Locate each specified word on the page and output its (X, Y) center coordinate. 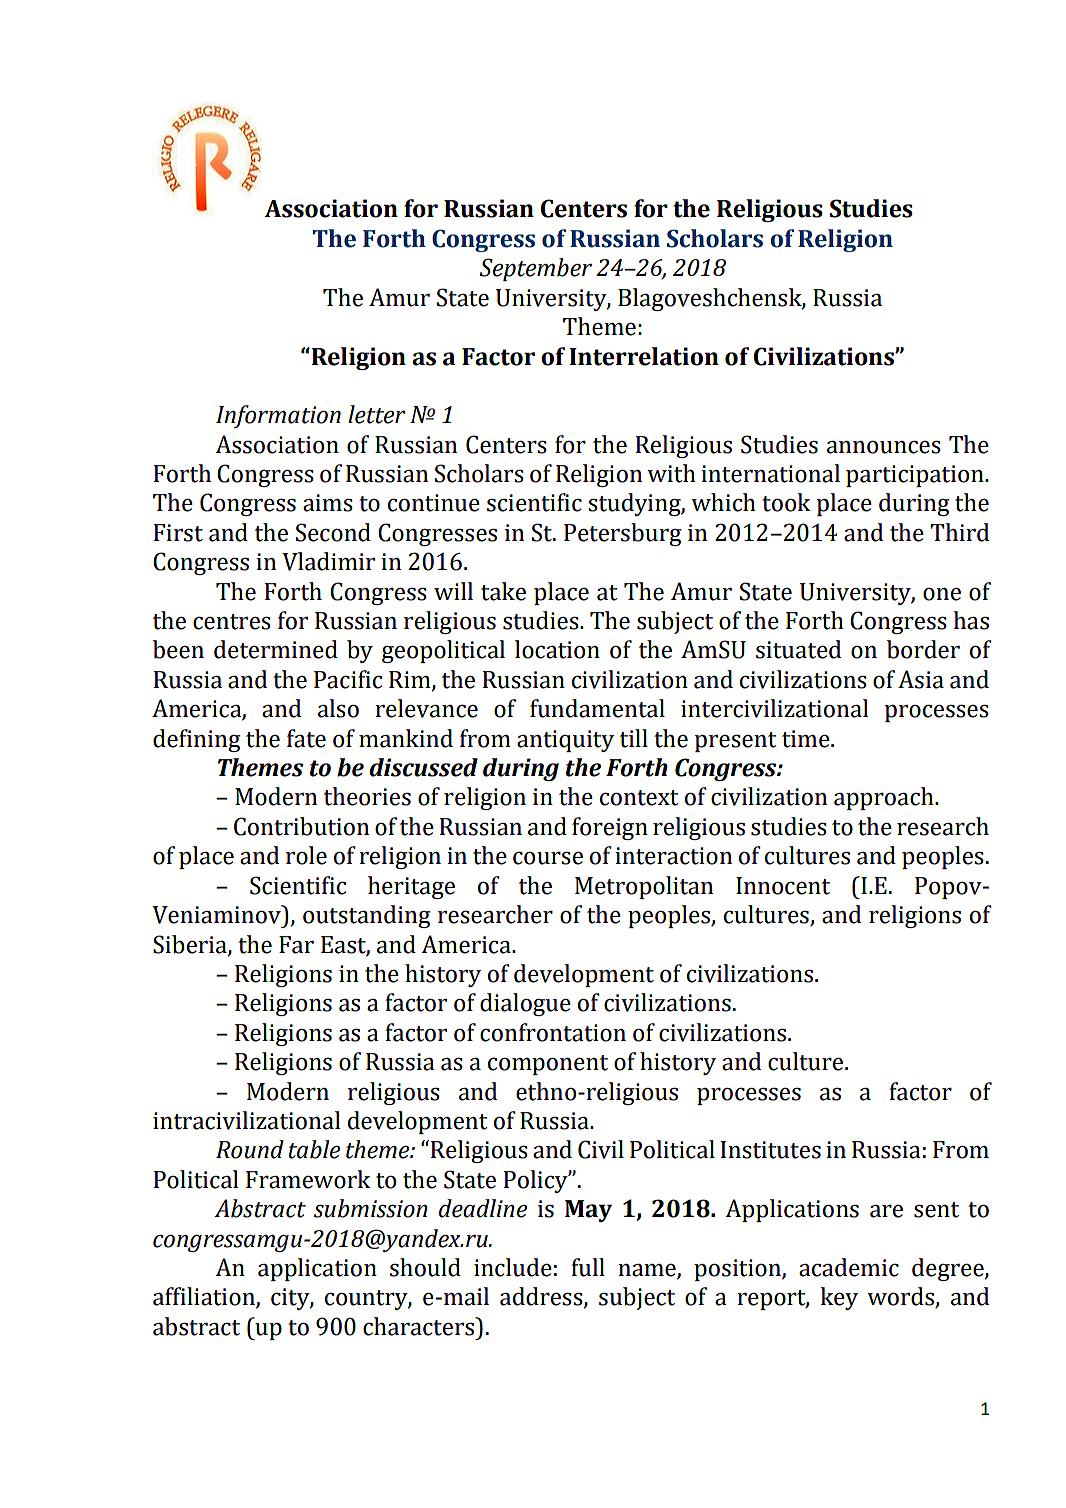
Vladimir (328, 561)
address (542, 1297)
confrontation (553, 1032)
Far (296, 945)
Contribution (301, 826)
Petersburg (623, 534)
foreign (610, 828)
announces (884, 447)
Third (959, 532)
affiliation (205, 1297)
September (535, 269)
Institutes (771, 1150)
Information (278, 416)
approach (885, 798)
